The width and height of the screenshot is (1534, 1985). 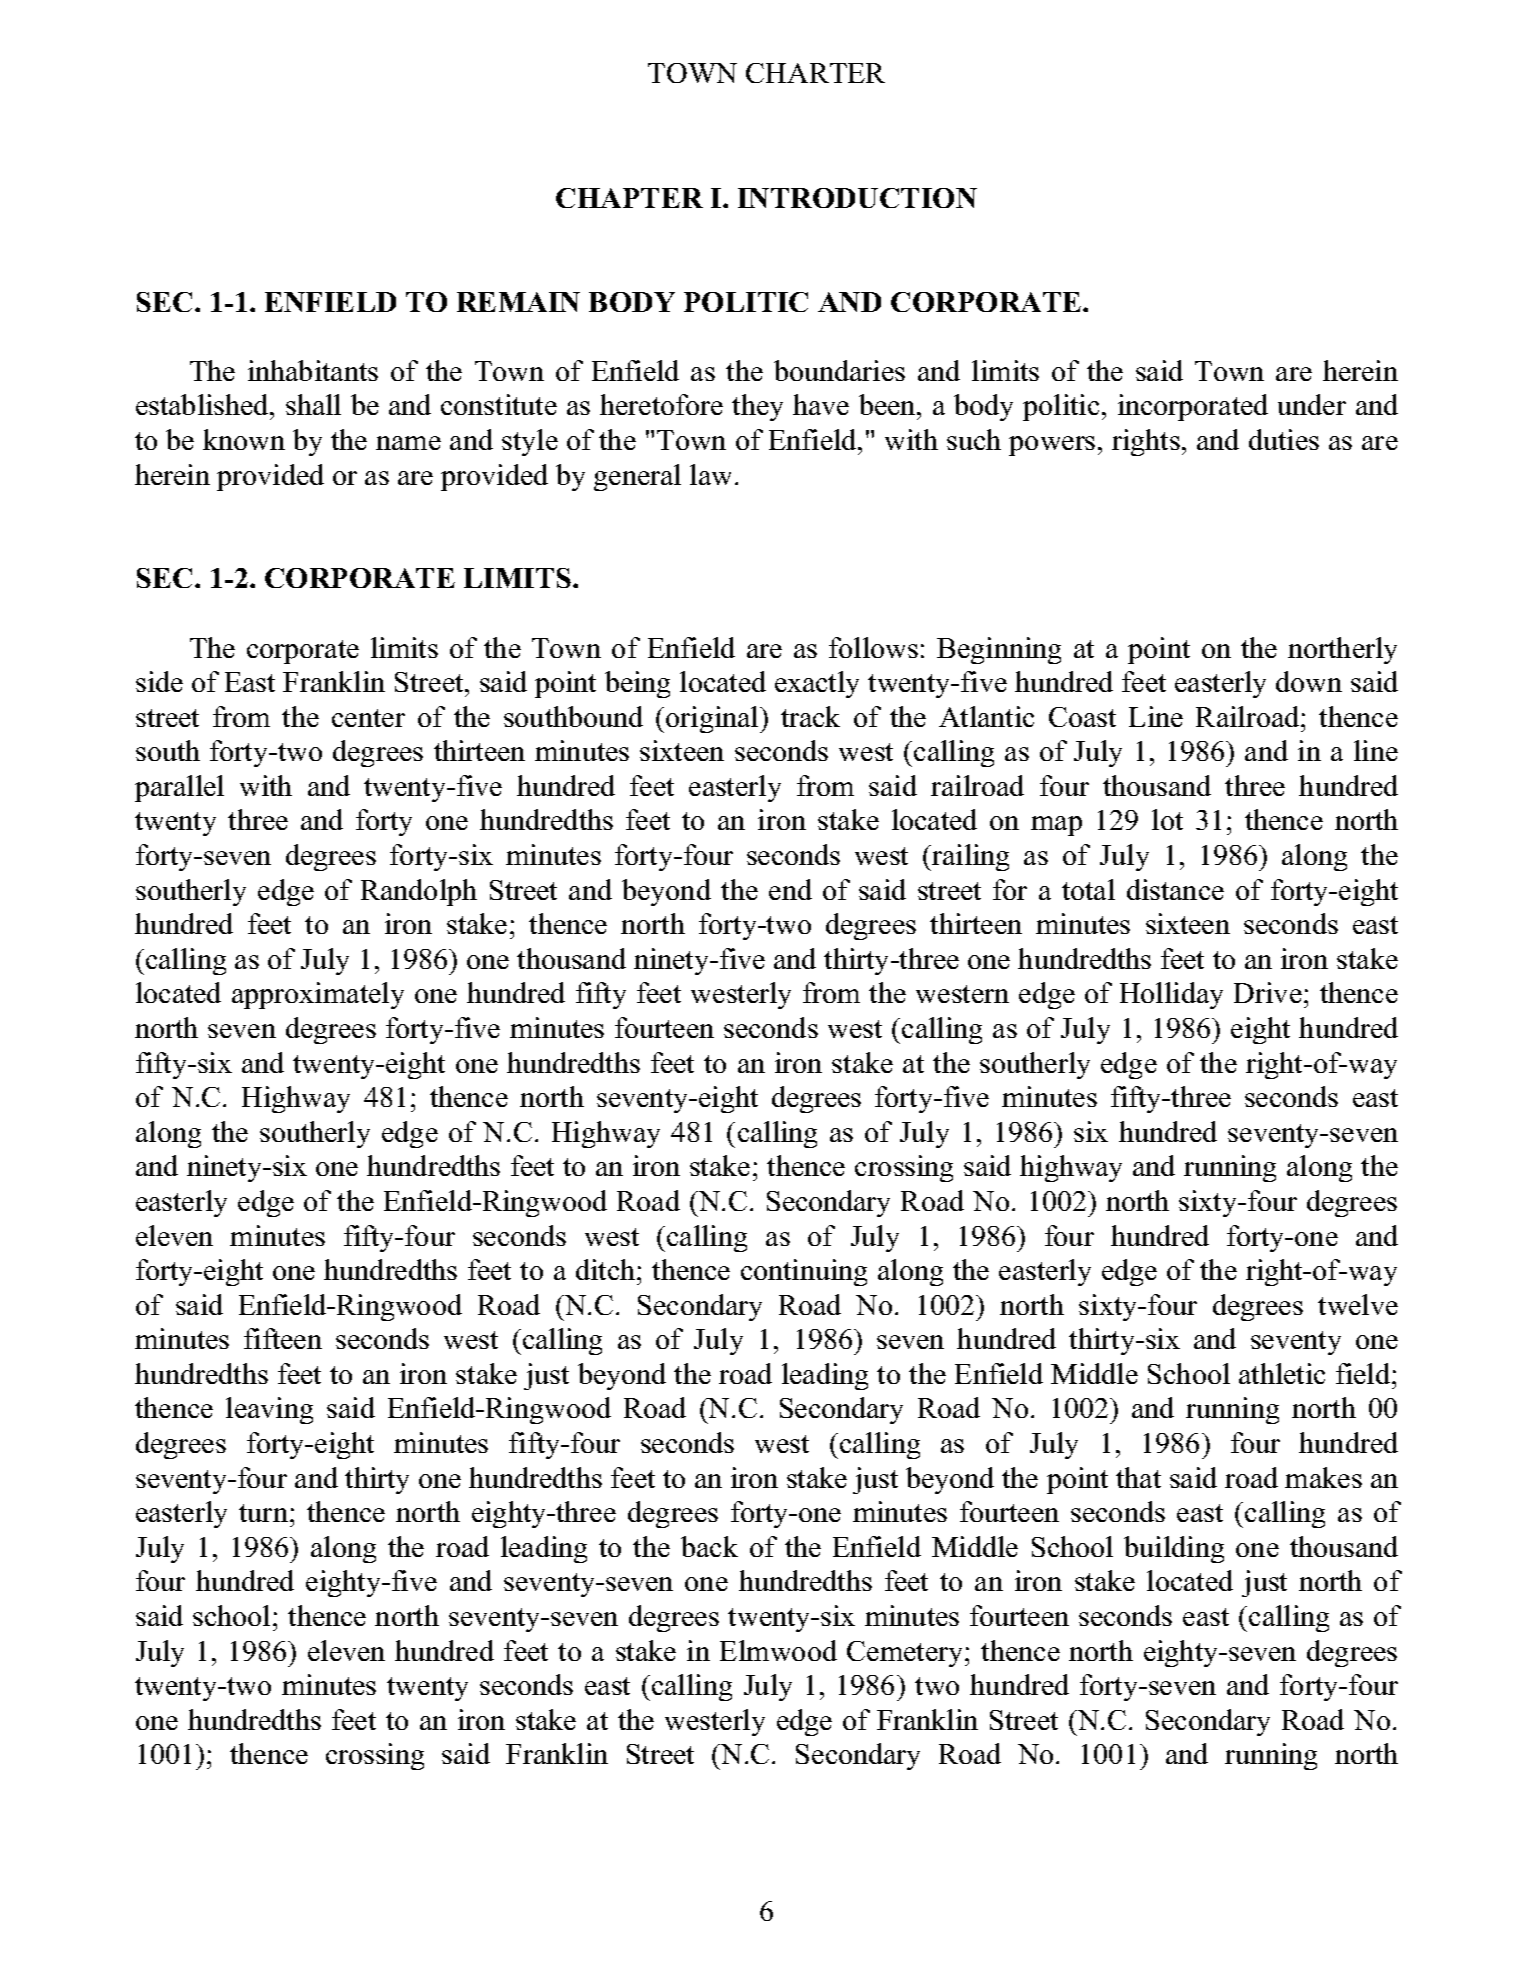 I want to click on turn, so click(x=265, y=1513).
